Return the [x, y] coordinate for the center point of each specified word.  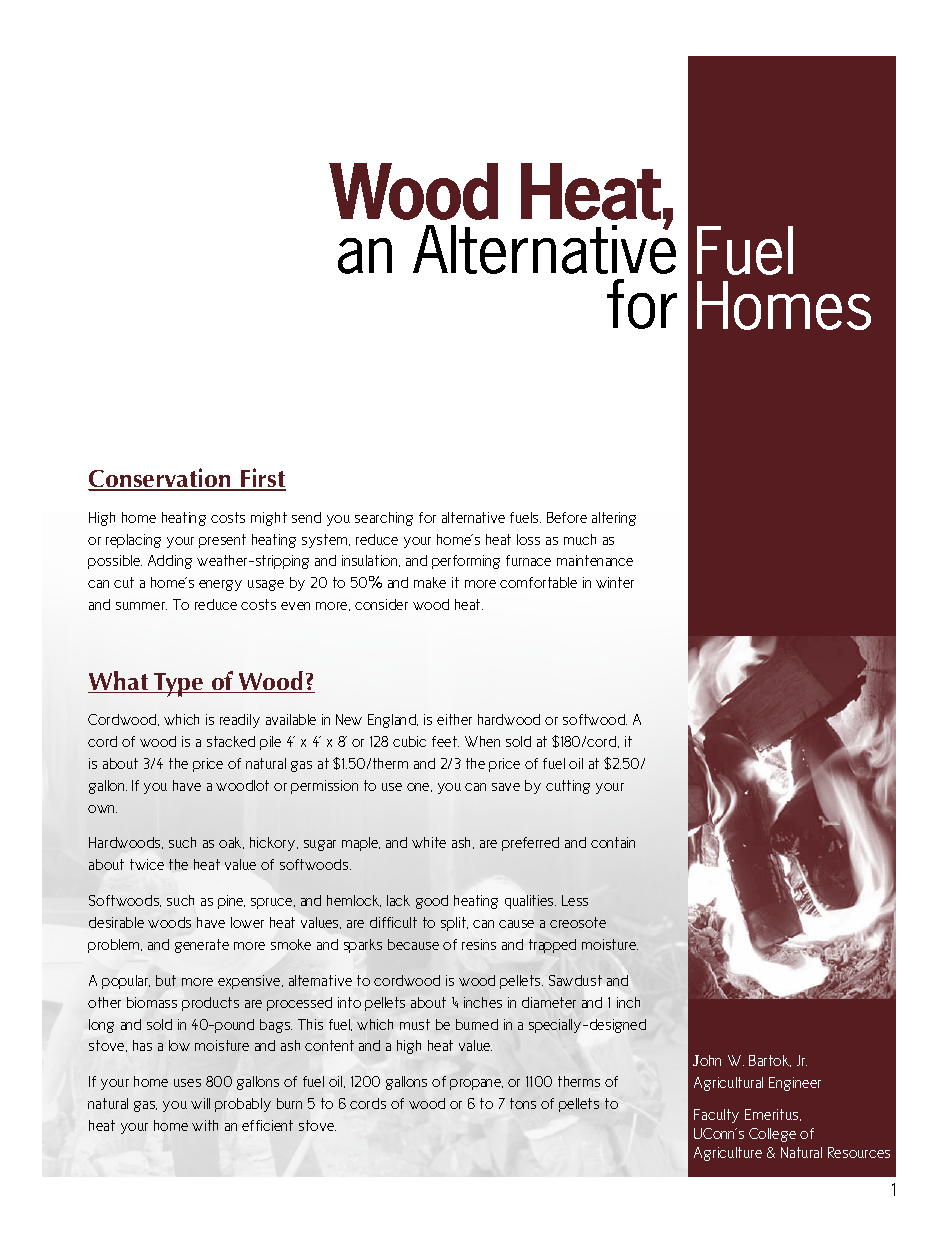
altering [614, 519]
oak [231, 843]
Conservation [160, 479]
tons [523, 1103]
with [205, 1125]
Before [567, 517]
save [506, 787]
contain [613, 842]
